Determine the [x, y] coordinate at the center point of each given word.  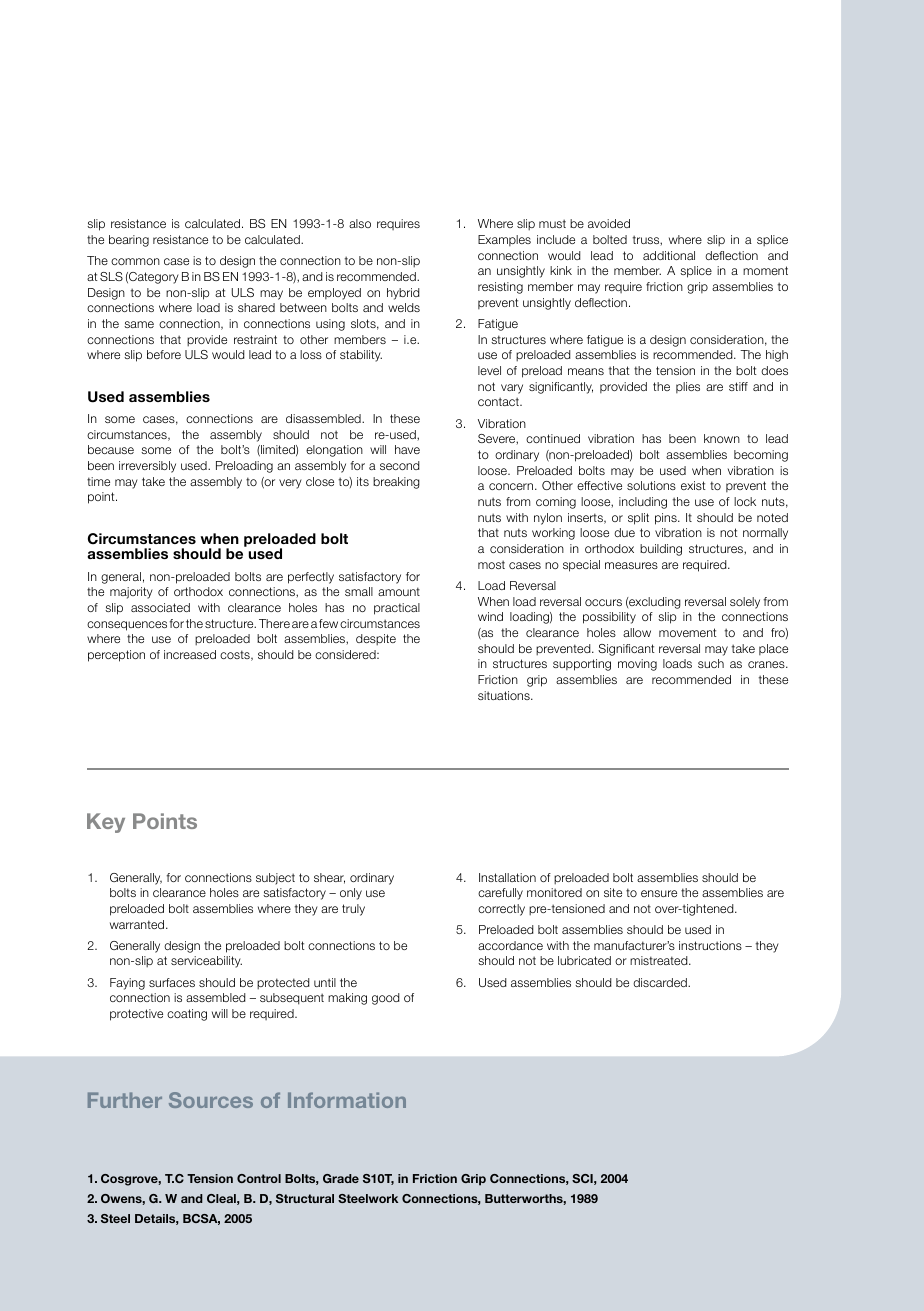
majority [131, 593]
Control [259, 1178]
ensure [659, 893]
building [661, 550]
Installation [507, 877]
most [491, 564]
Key [106, 823]
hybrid [403, 294]
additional [669, 255]
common [135, 261]
